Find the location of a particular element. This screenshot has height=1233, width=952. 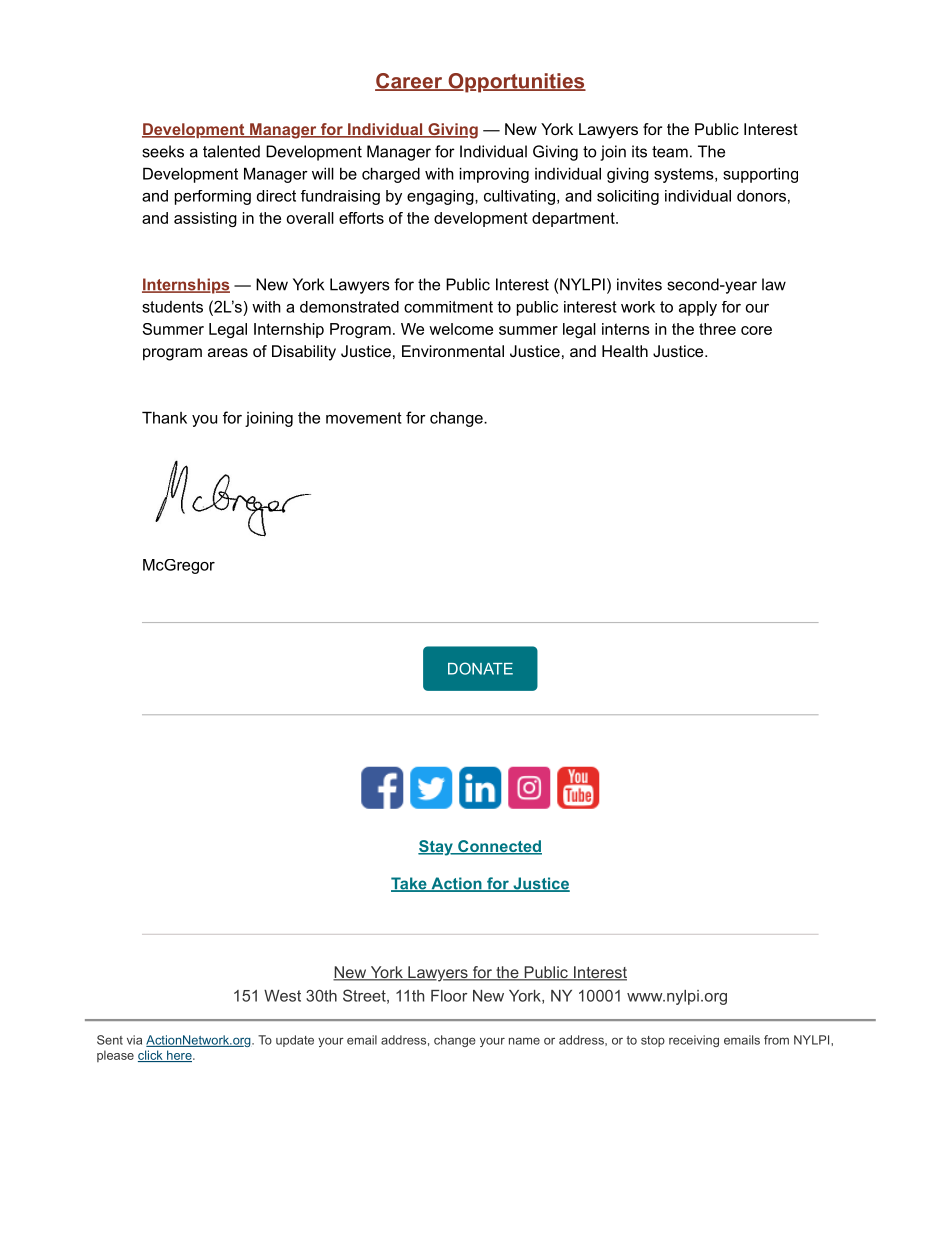

here is located at coordinates (179, 1056).
